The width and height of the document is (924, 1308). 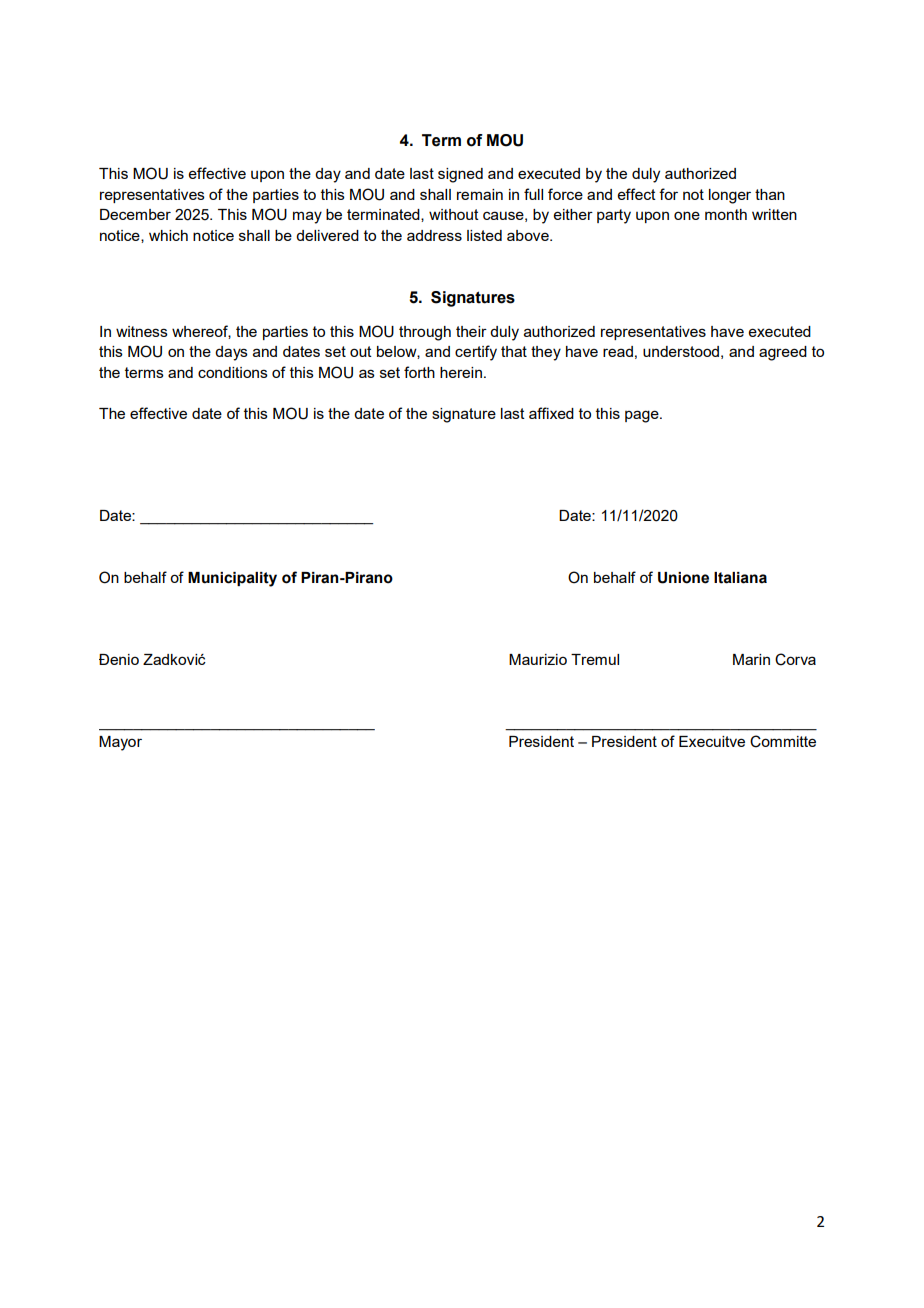 I want to click on December, so click(x=135, y=214).
